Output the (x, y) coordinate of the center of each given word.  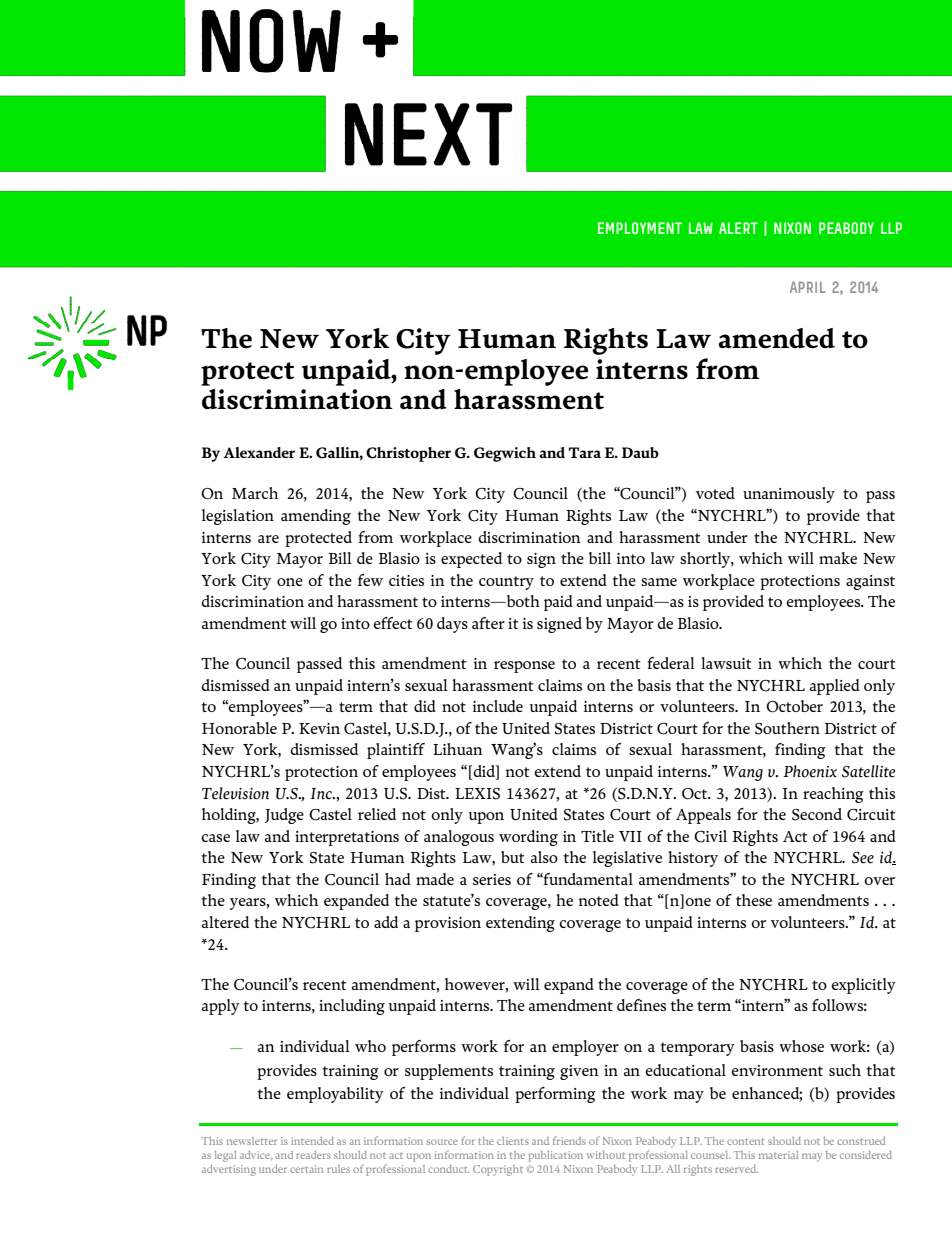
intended (312, 1141)
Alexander (259, 452)
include (498, 706)
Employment (640, 228)
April (808, 287)
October (794, 706)
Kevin (319, 728)
